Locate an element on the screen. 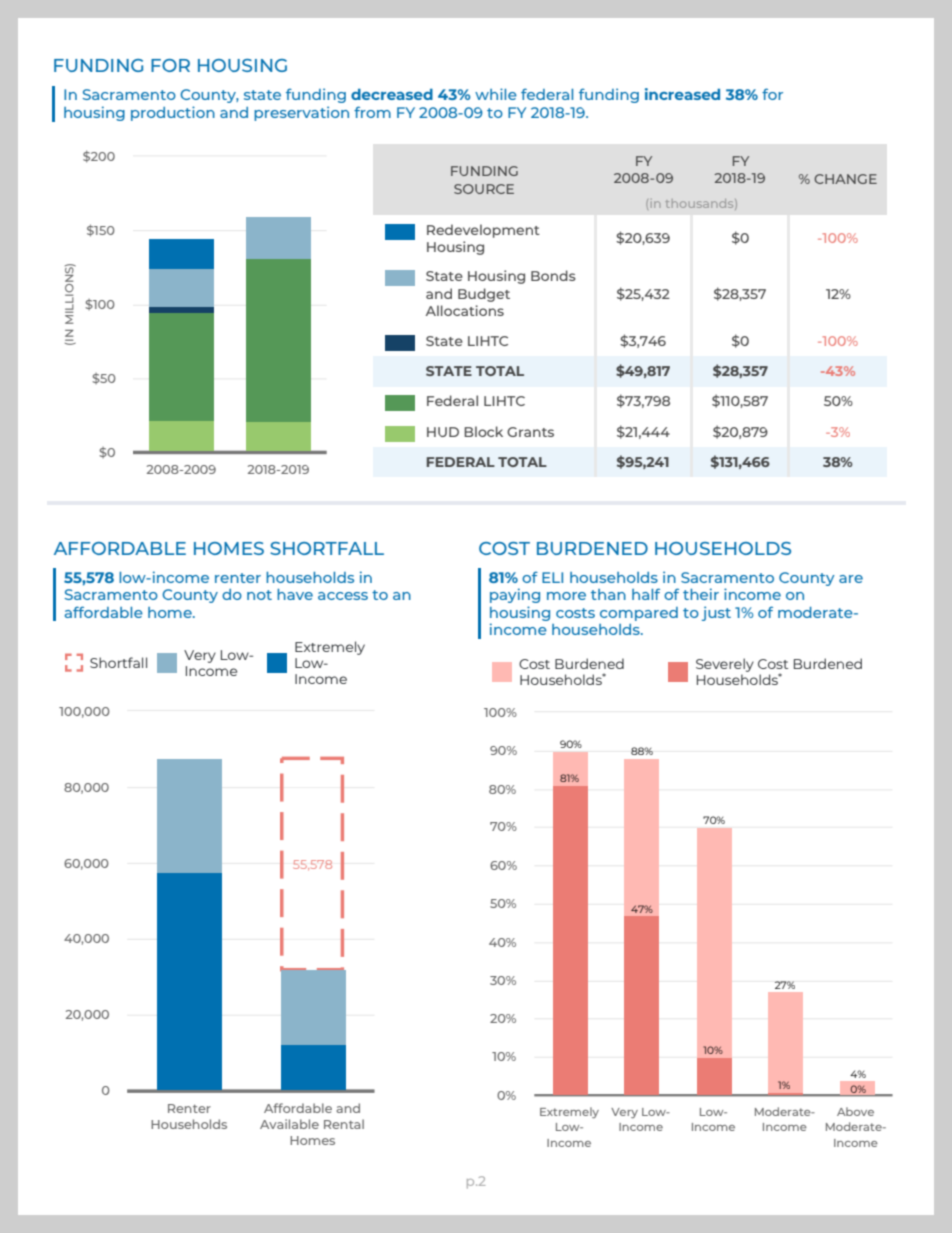 This screenshot has width=952, height=1233. Available is located at coordinates (289, 1124).
